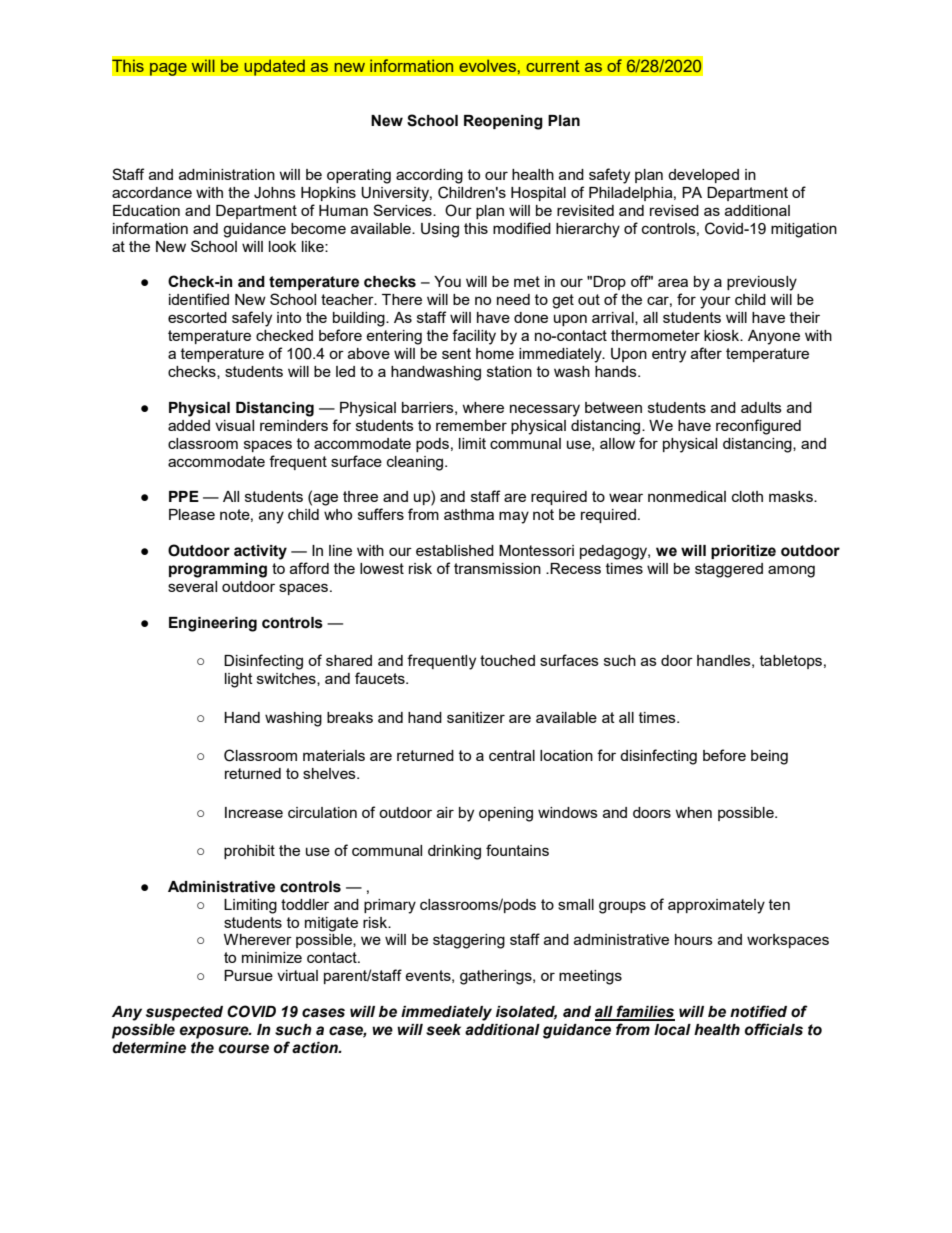 The height and width of the page is (1233, 952). Describe the element at coordinates (184, 1013) in the page. I see `suspected` at that location.
